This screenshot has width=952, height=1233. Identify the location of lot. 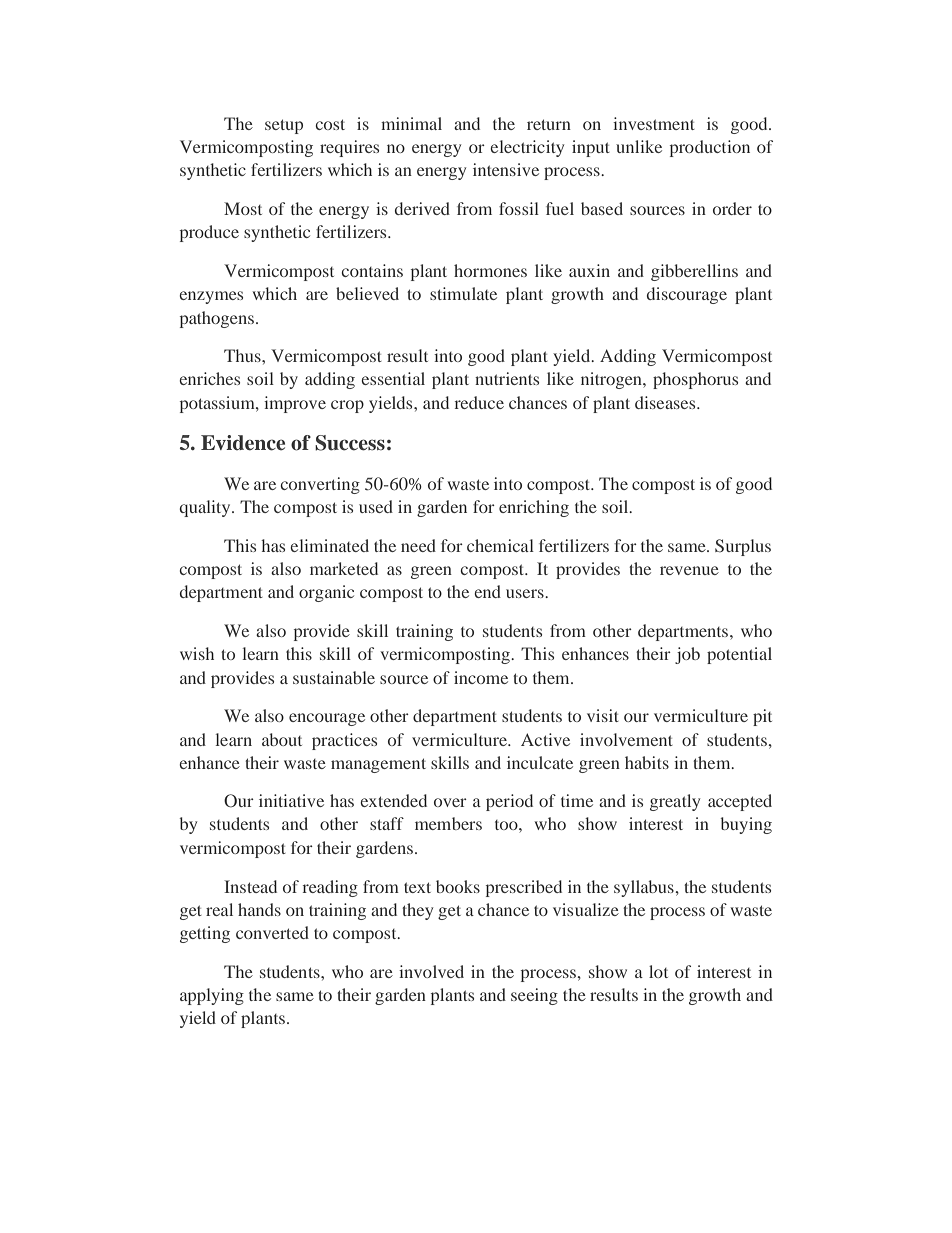
(658, 971).
